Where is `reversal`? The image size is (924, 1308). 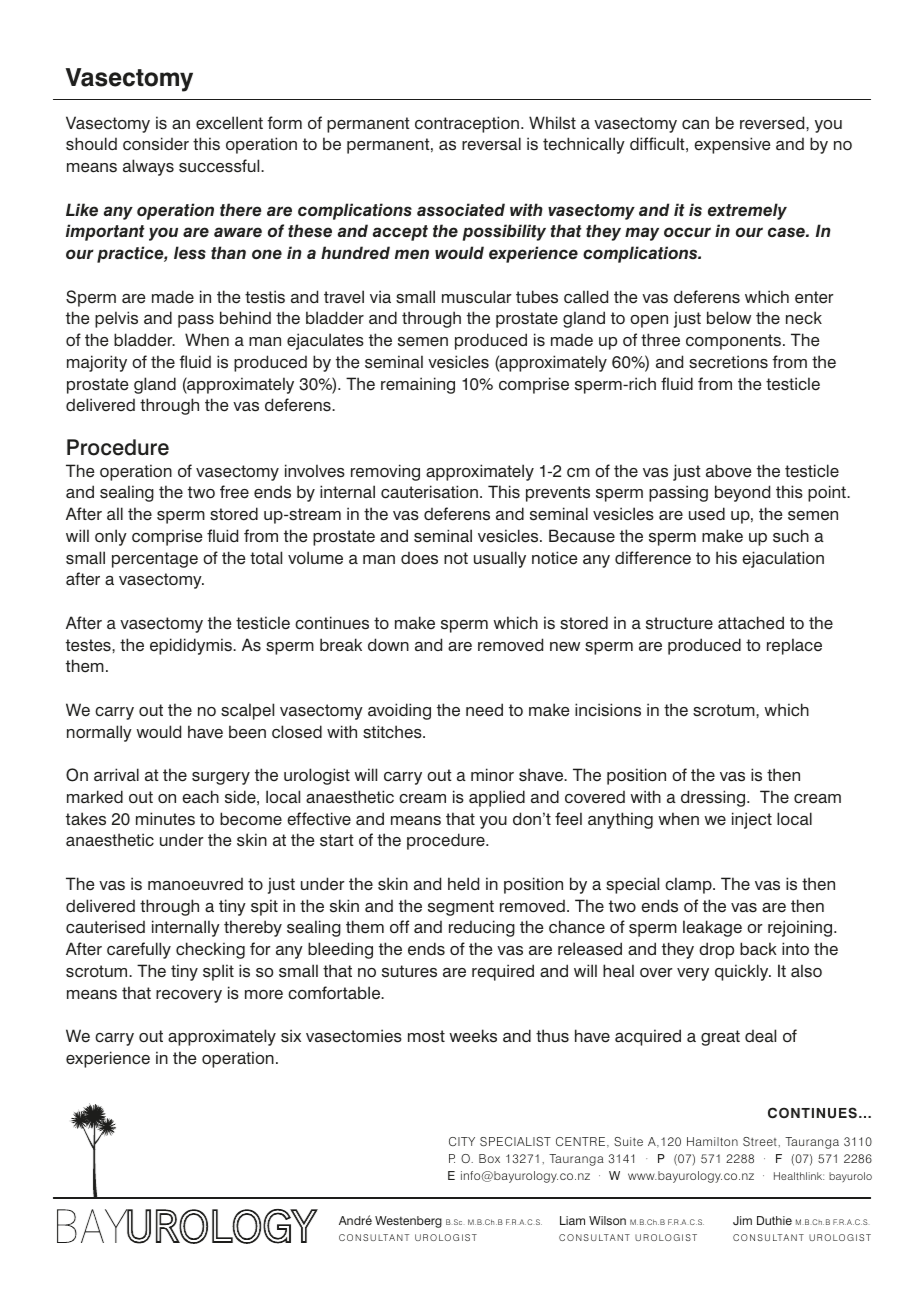
reversal is located at coordinates (491, 144).
